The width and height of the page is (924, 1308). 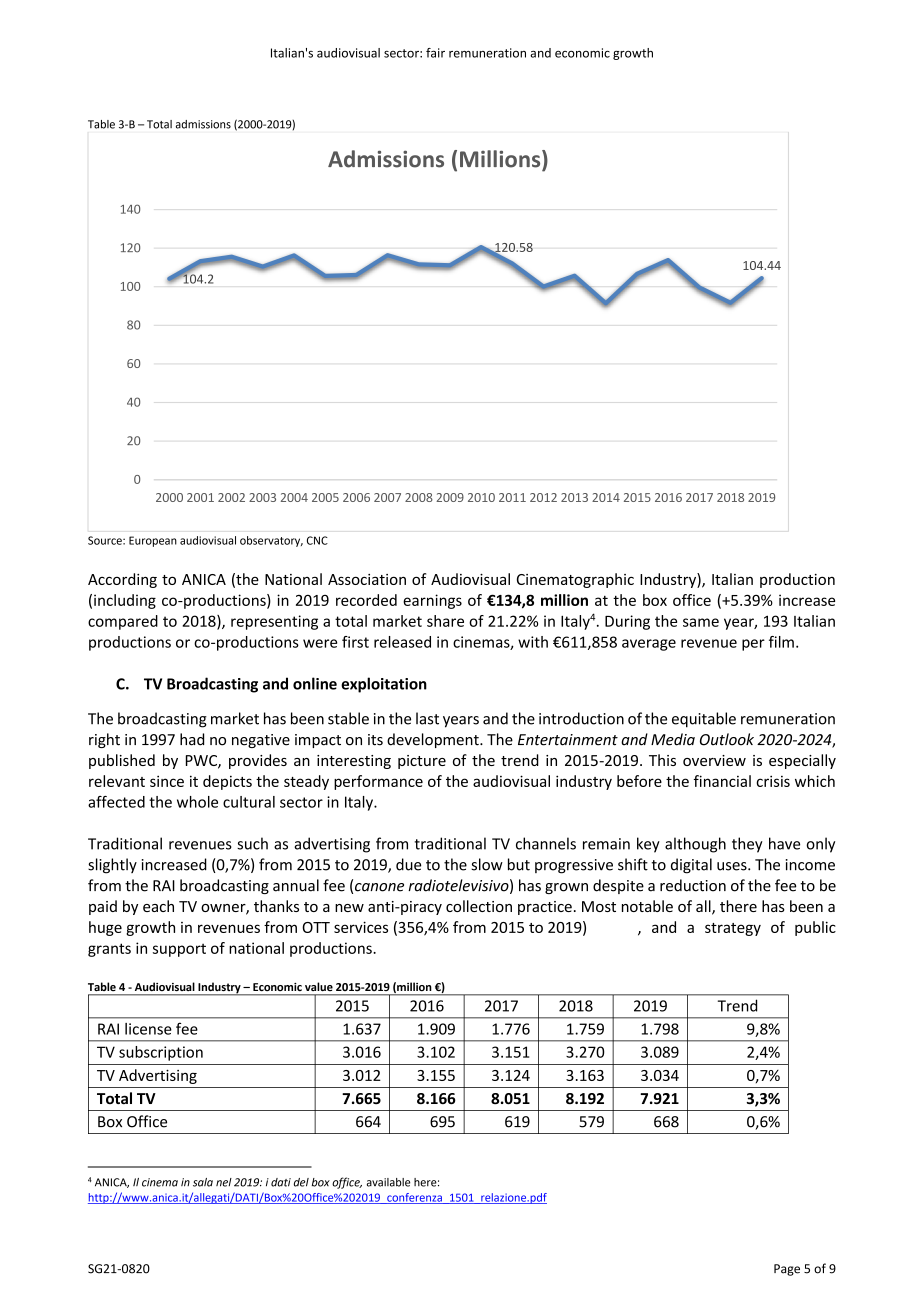 I want to click on sala, so click(x=203, y=1182).
